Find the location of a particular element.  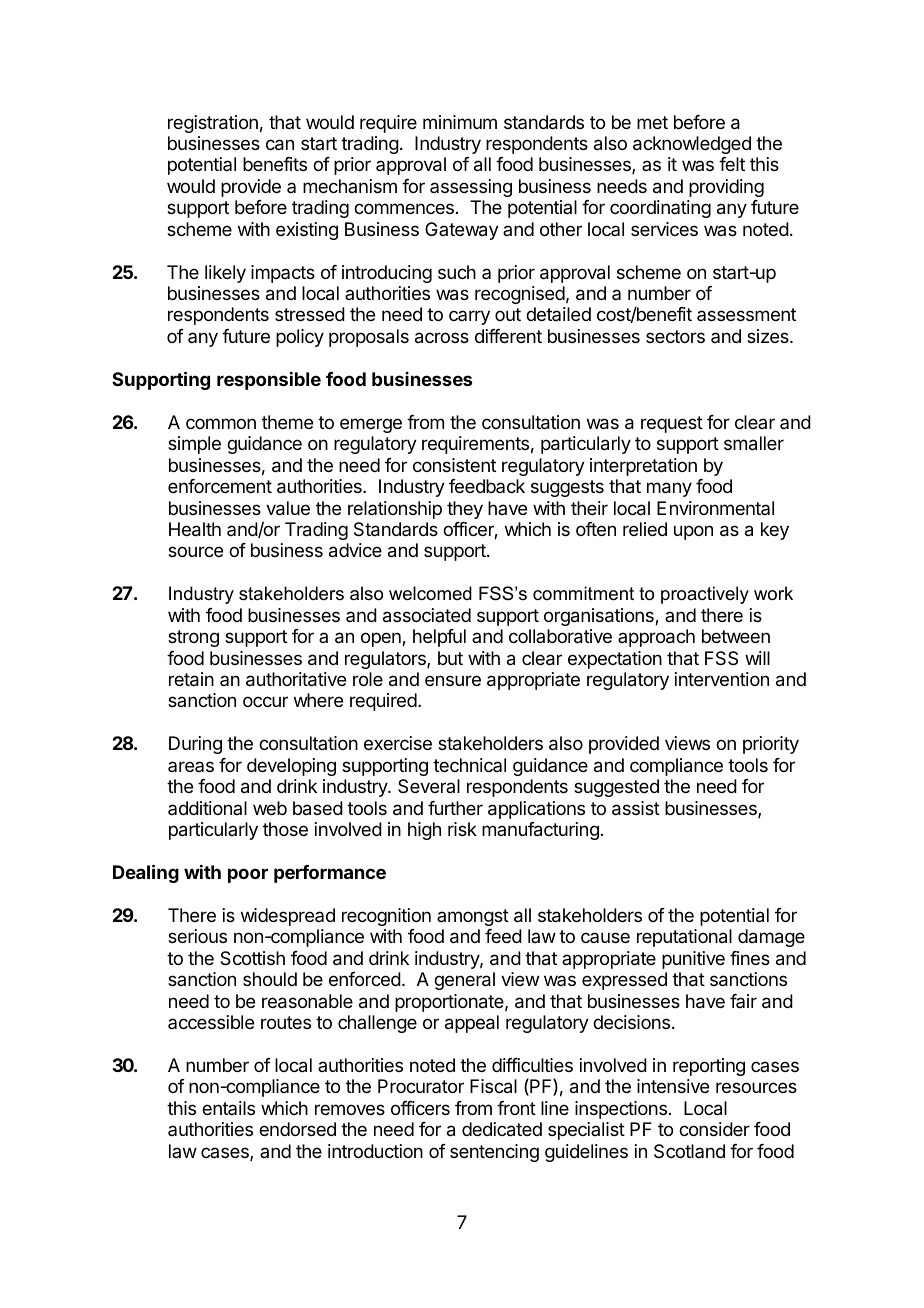

acknowledged is located at coordinates (692, 145).
